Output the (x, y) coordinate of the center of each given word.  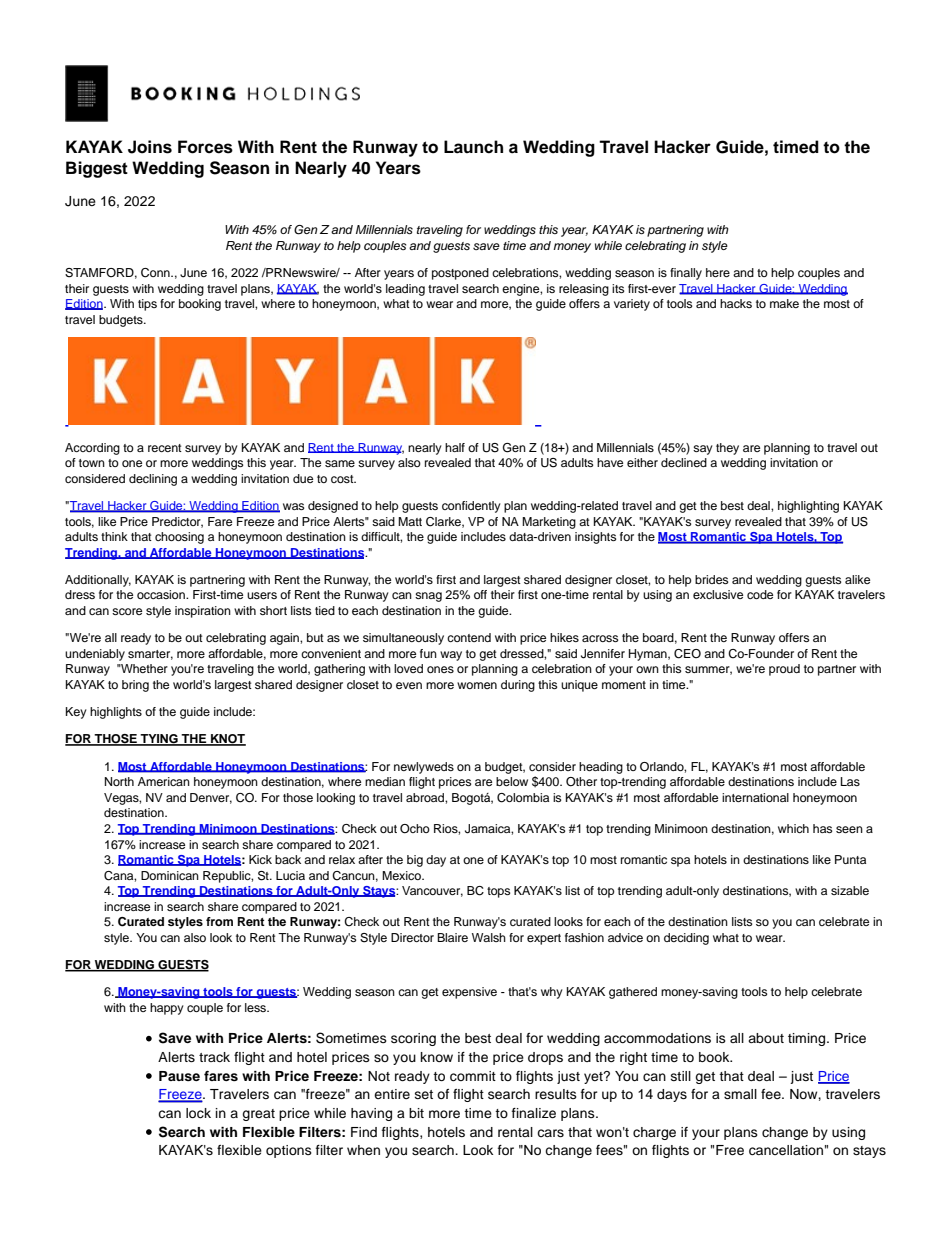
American (164, 781)
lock (198, 1113)
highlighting (808, 507)
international (755, 797)
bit (416, 1113)
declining (153, 480)
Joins (150, 147)
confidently (471, 507)
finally (686, 274)
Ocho (415, 829)
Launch (473, 147)
